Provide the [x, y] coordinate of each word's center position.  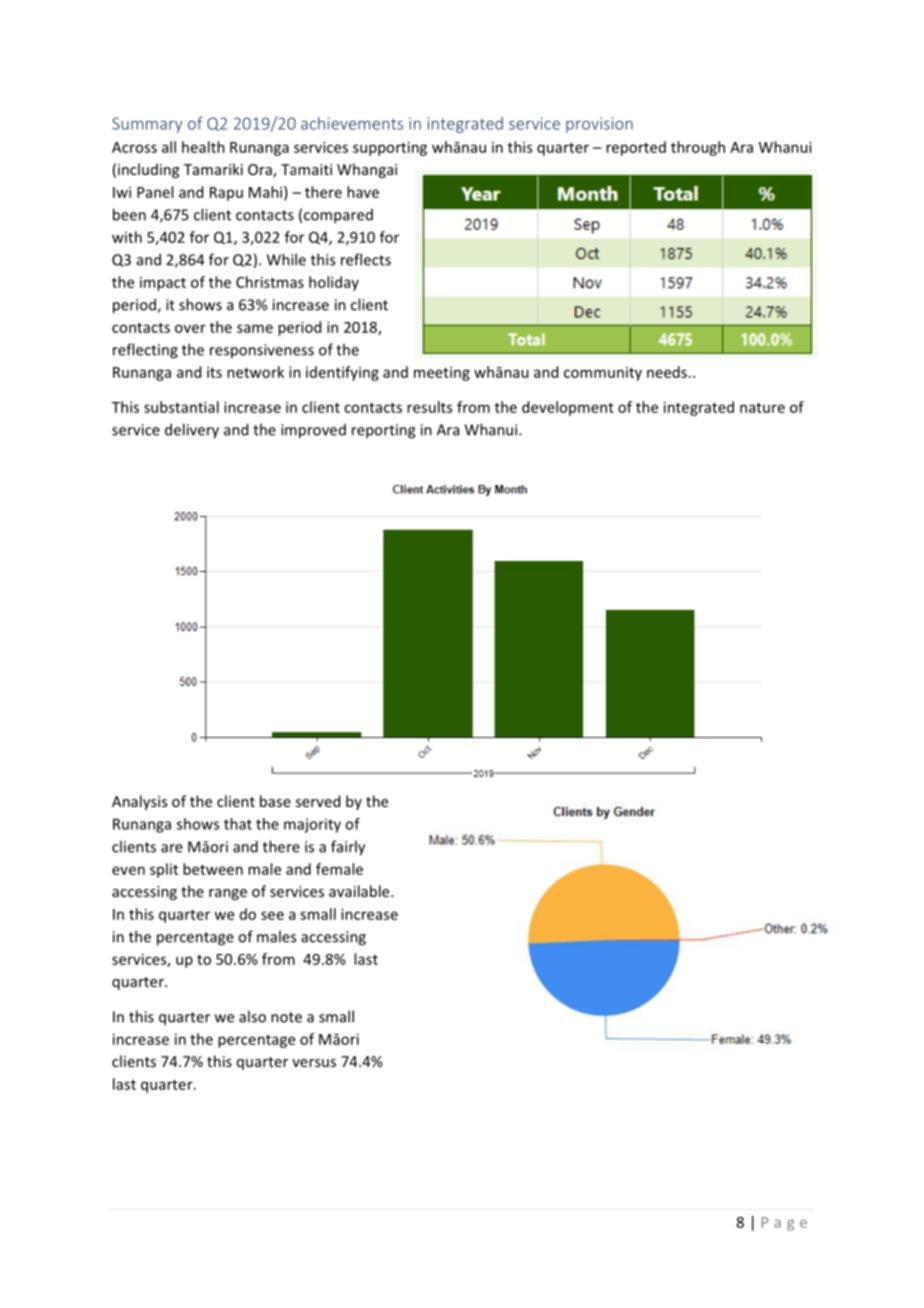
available [360, 891]
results [429, 407]
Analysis [139, 802]
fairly [348, 848]
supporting [390, 148]
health [203, 147]
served [318, 801]
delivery [192, 431]
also [252, 1016]
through [698, 148]
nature [762, 408]
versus [314, 1063]
